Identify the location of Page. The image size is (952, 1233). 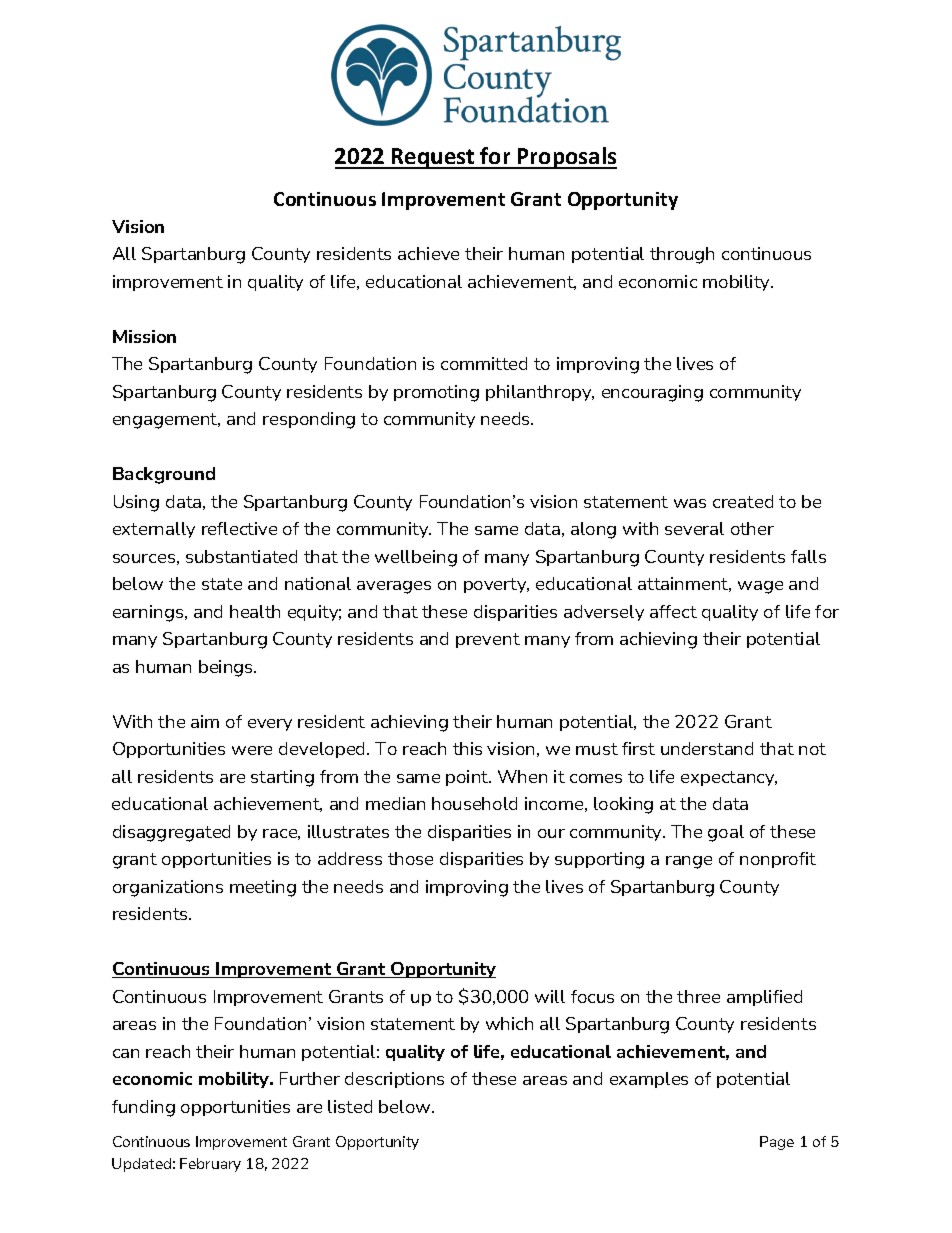
(777, 1143).
